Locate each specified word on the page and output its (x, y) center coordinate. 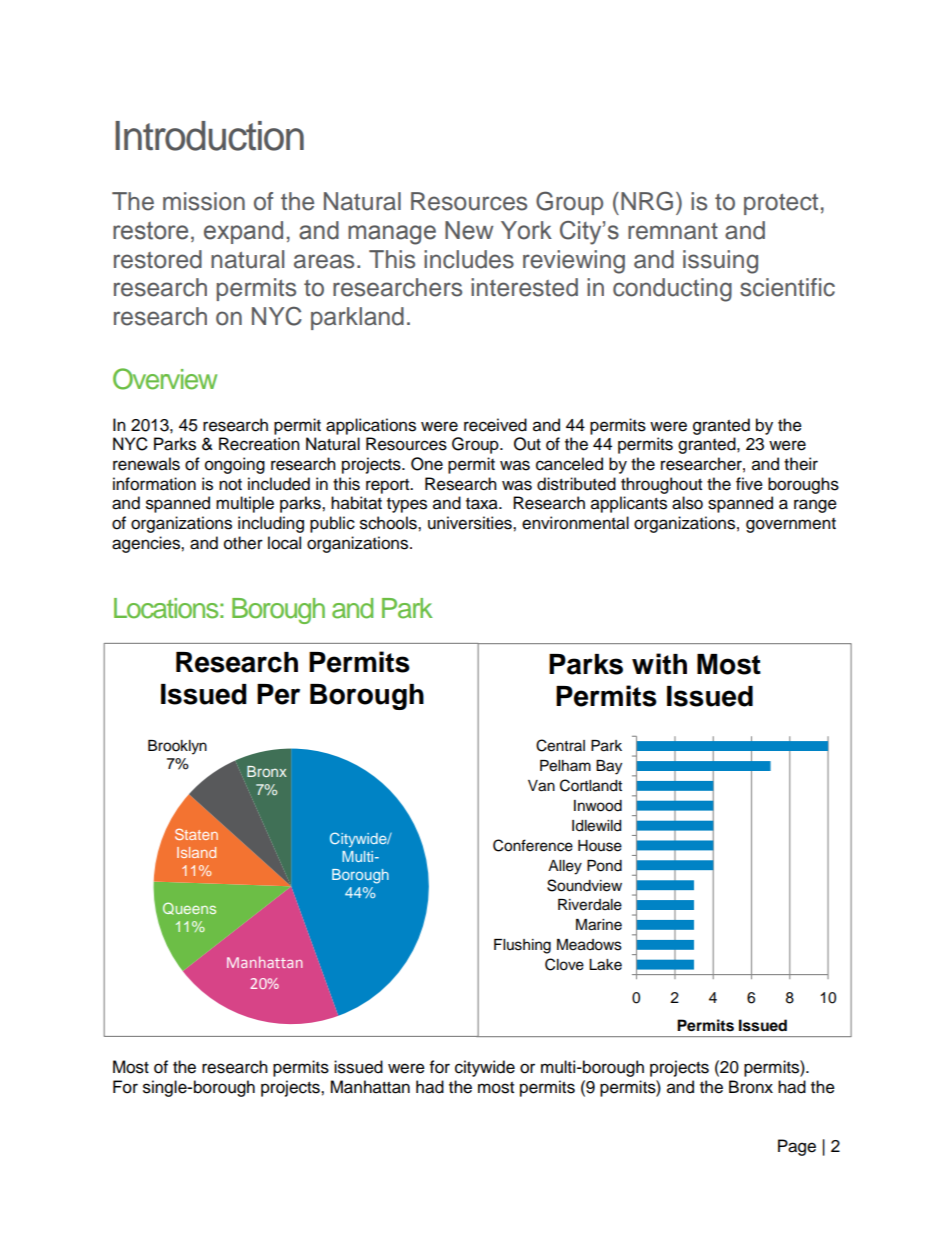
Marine (599, 925)
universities (471, 523)
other (243, 543)
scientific (787, 287)
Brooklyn (177, 747)
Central (560, 745)
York (526, 230)
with (659, 663)
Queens (189, 908)
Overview (165, 379)
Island (196, 852)
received (495, 425)
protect (781, 204)
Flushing (522, 946)
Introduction (209, 136)
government (791, 525)
